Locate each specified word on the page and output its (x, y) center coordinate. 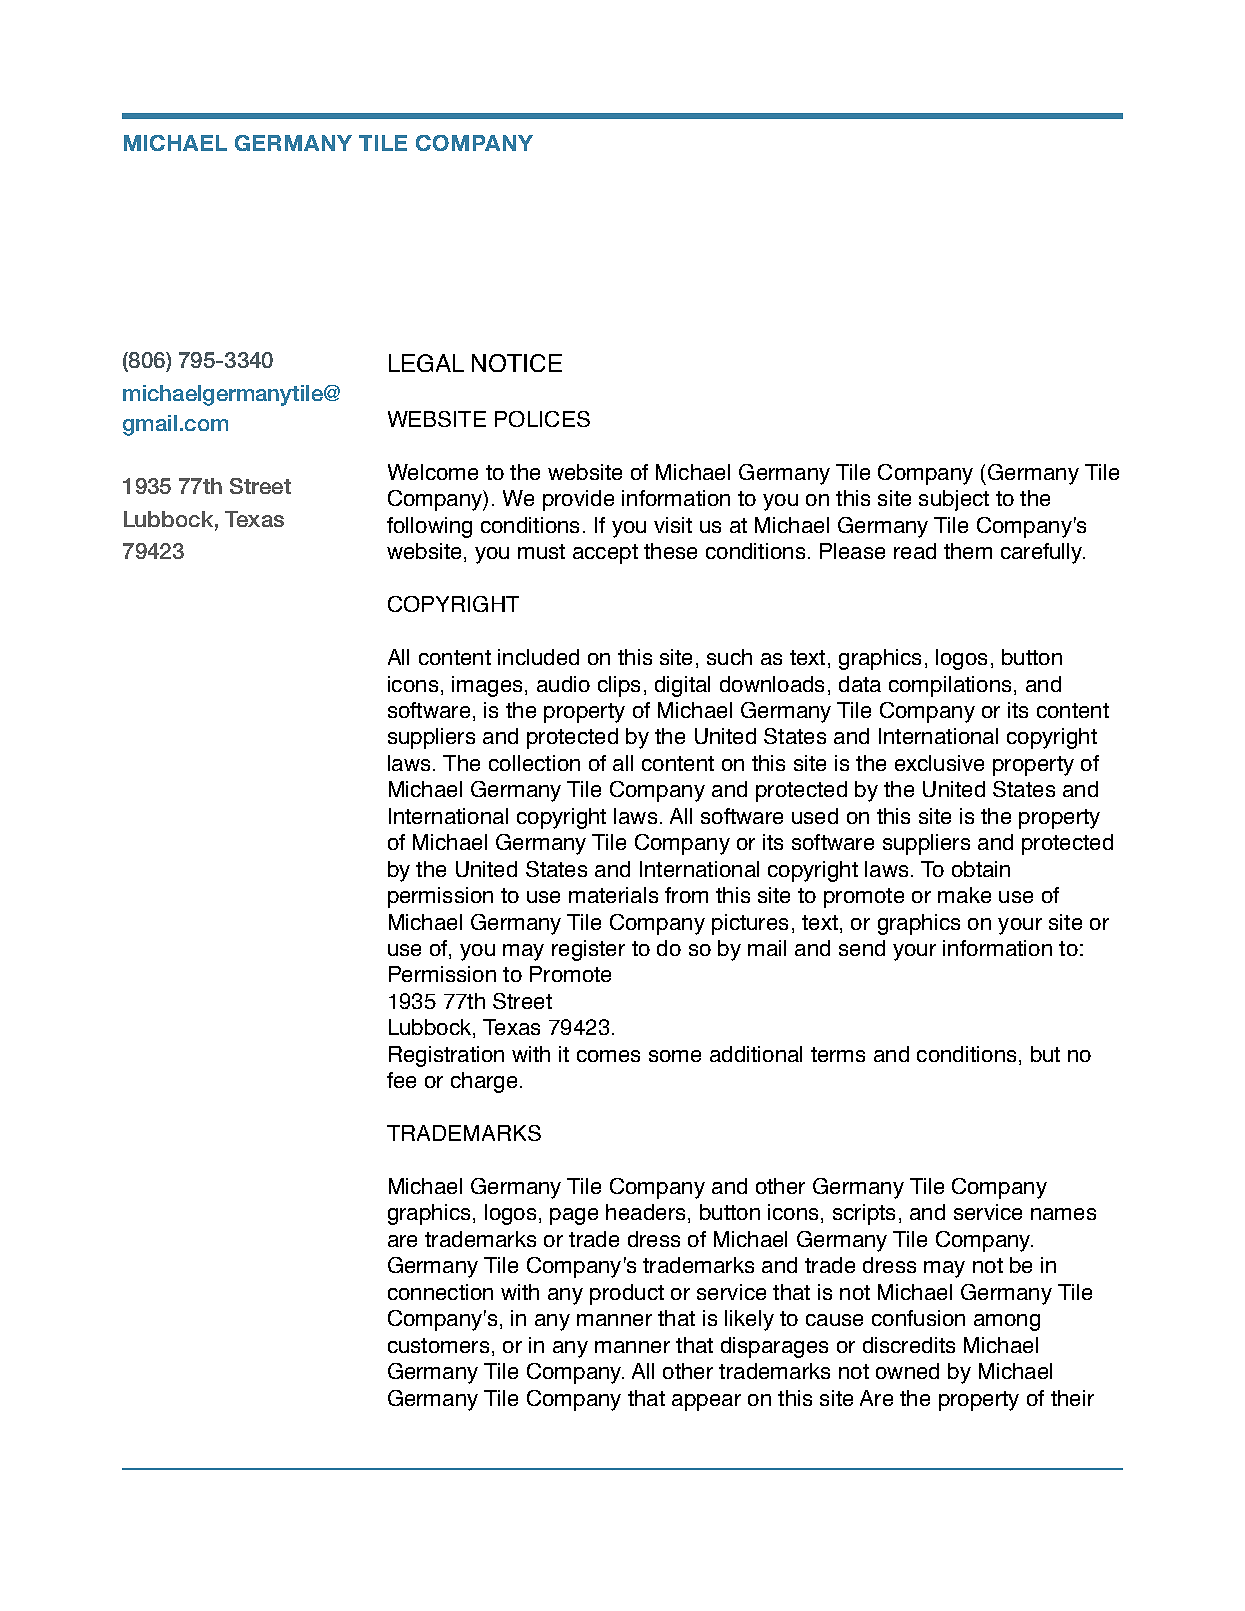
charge (484, 1082)
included (538, 657)
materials (613, 895)
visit (673, 525)
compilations (950, 686)
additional (756, 1054)
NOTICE (517, 363)
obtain (981, 869)
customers (438, 1345)
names (1063, 1214)
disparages (774, 1347)
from (686, 895)
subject (954, 500)
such (729, 657)
